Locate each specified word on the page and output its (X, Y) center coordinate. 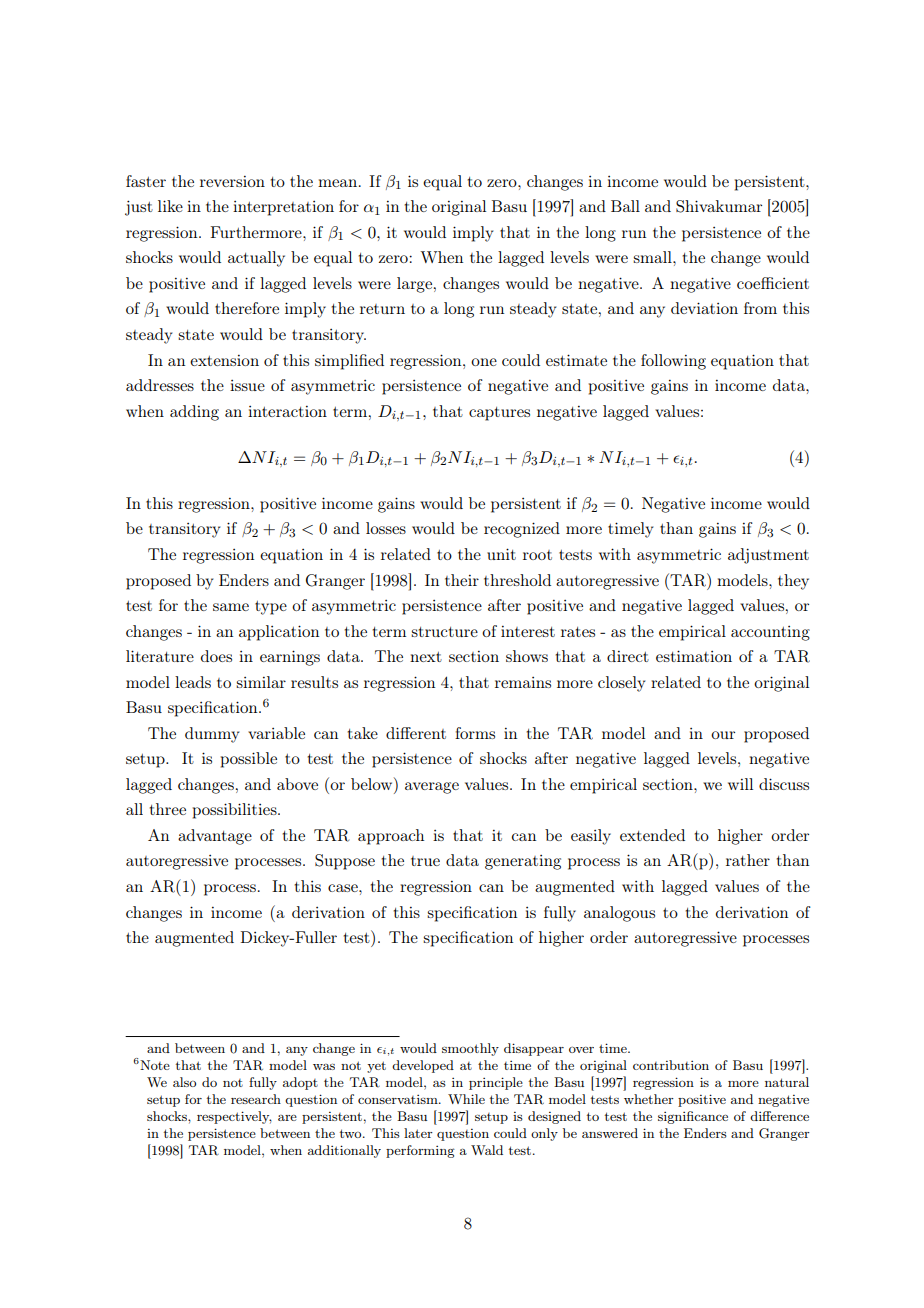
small (653, 257)
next (426, 657)
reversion (232, 181)
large (414, 285)
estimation (694, 656)
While (466, 1099)
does (216, 656)
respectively (234, 1117)
